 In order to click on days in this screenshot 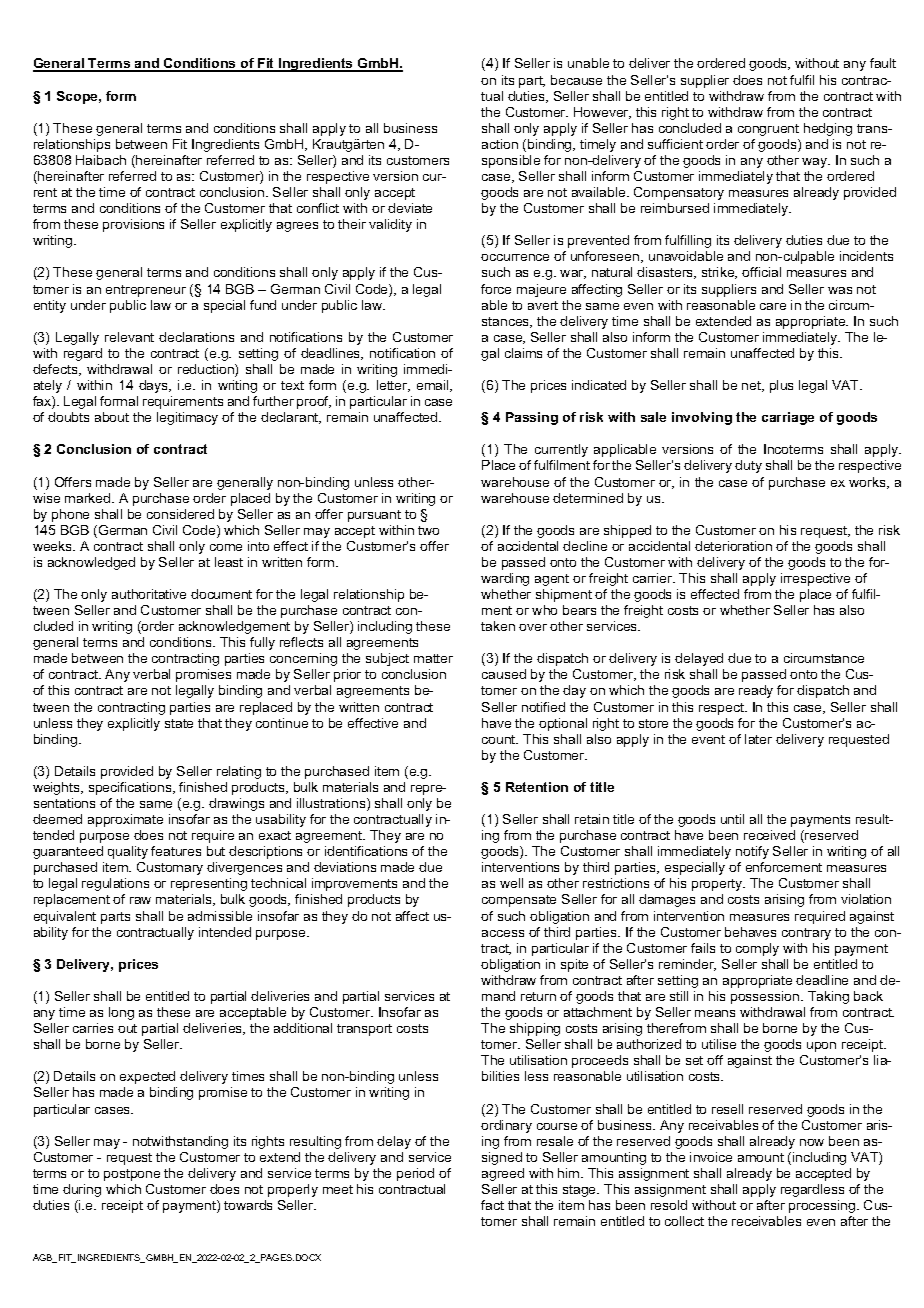, I will do `click(155, 386)`.
